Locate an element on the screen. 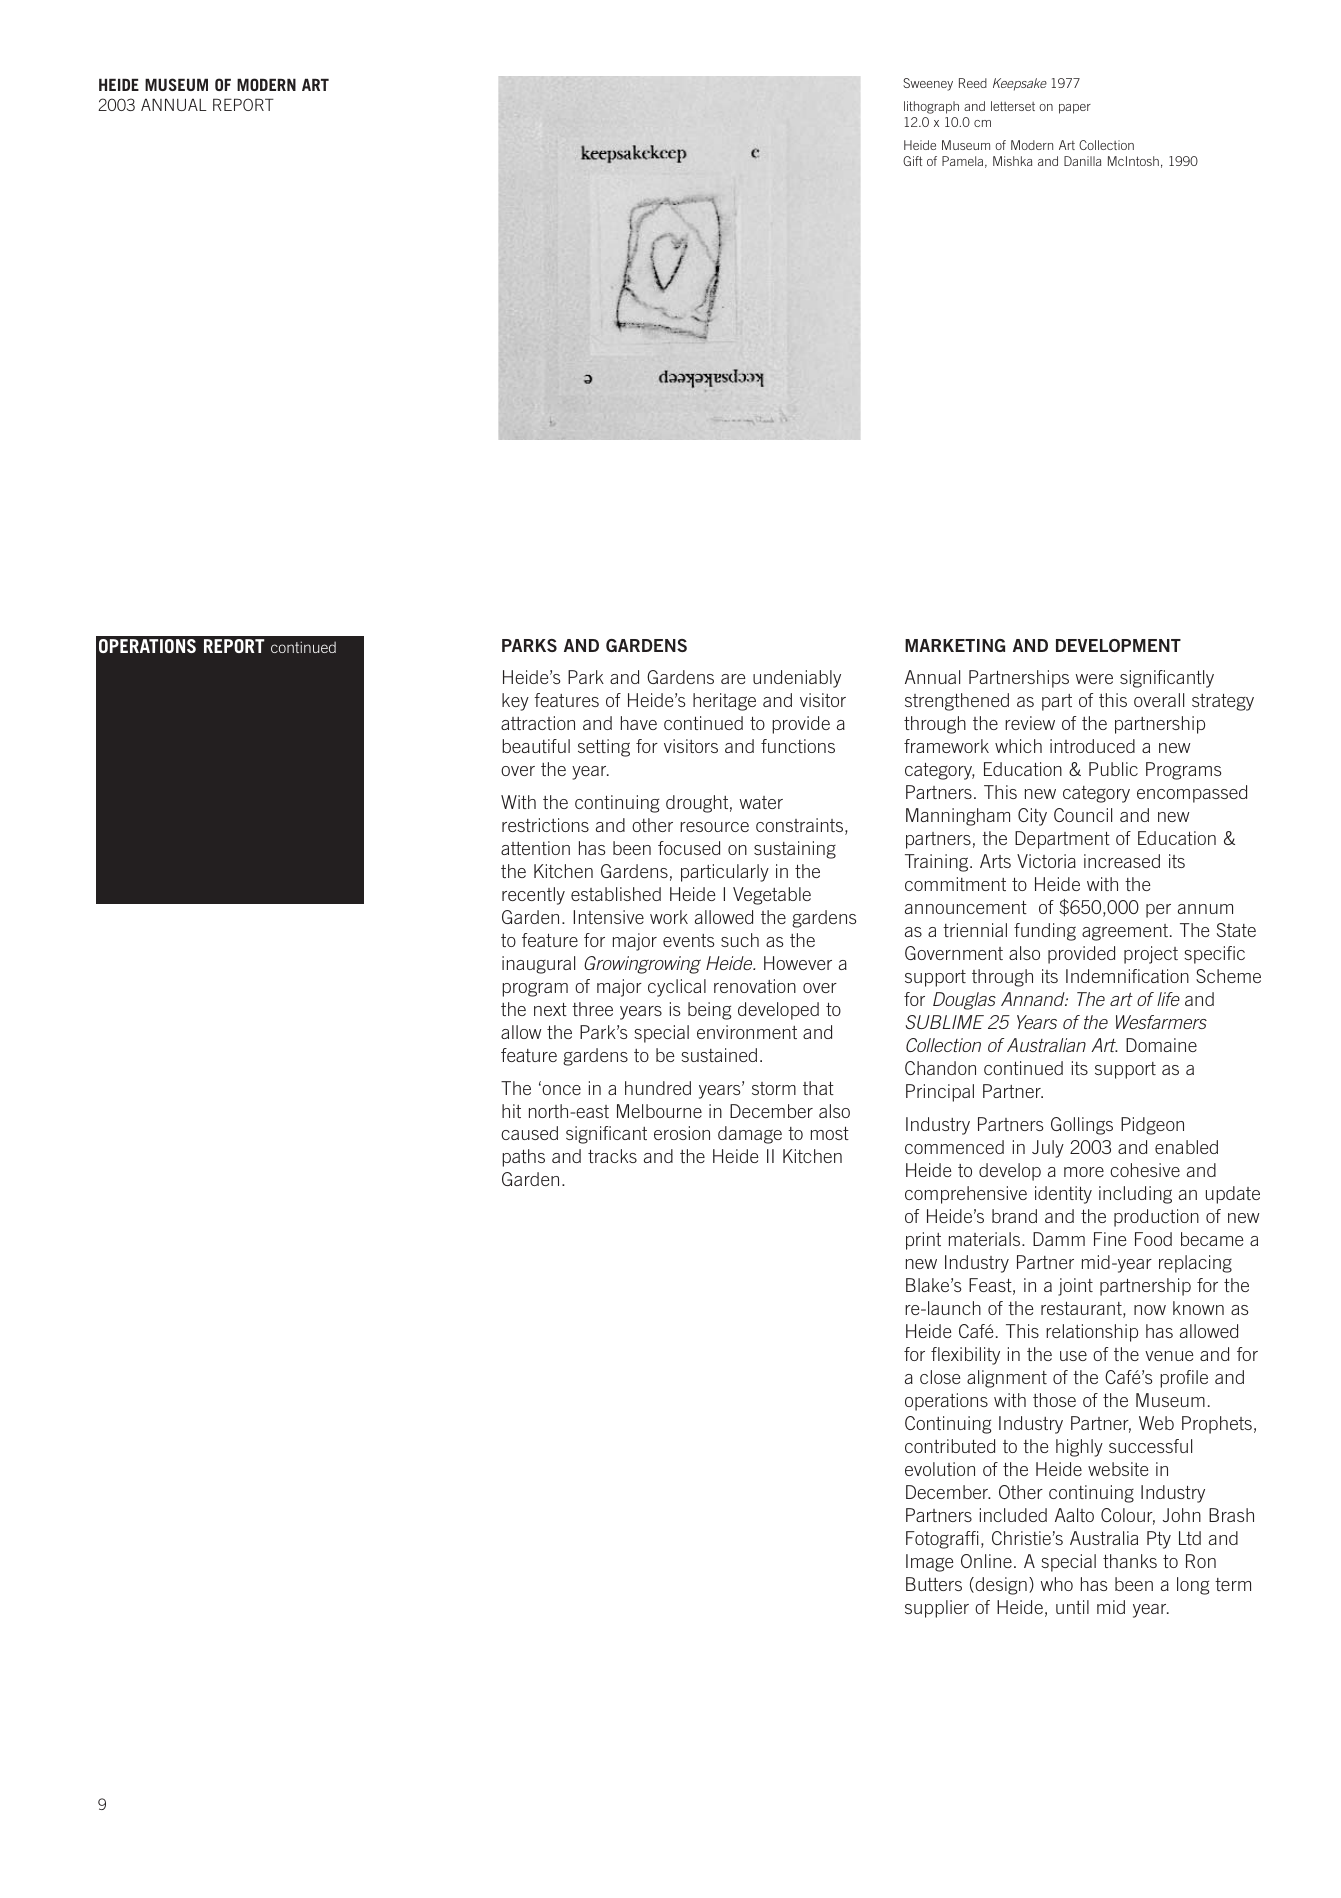 This screenshot has width=1341, height=1898. increased is located at coordinates (1122, 861).
